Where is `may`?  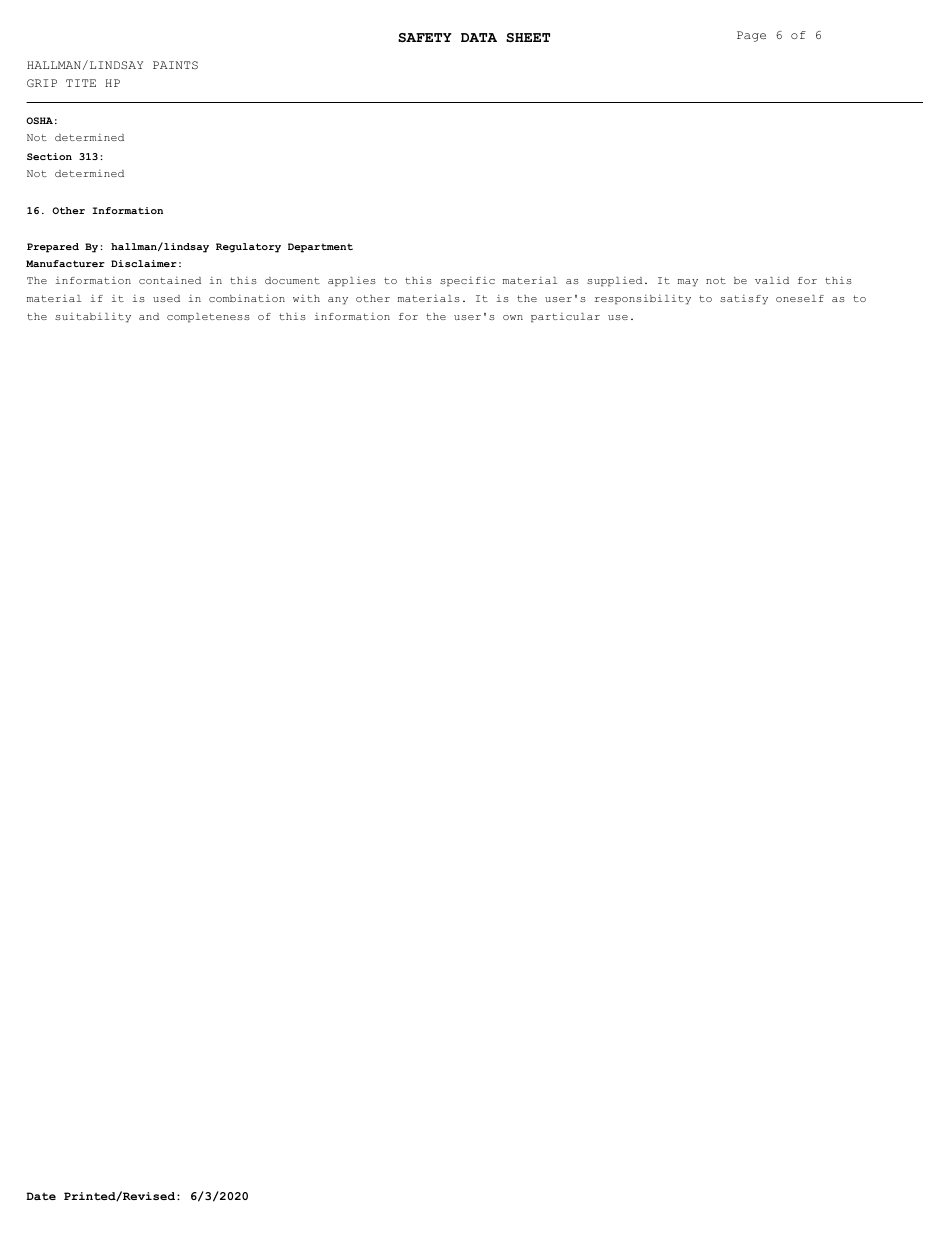 may is located at coordinates (688, 283).
